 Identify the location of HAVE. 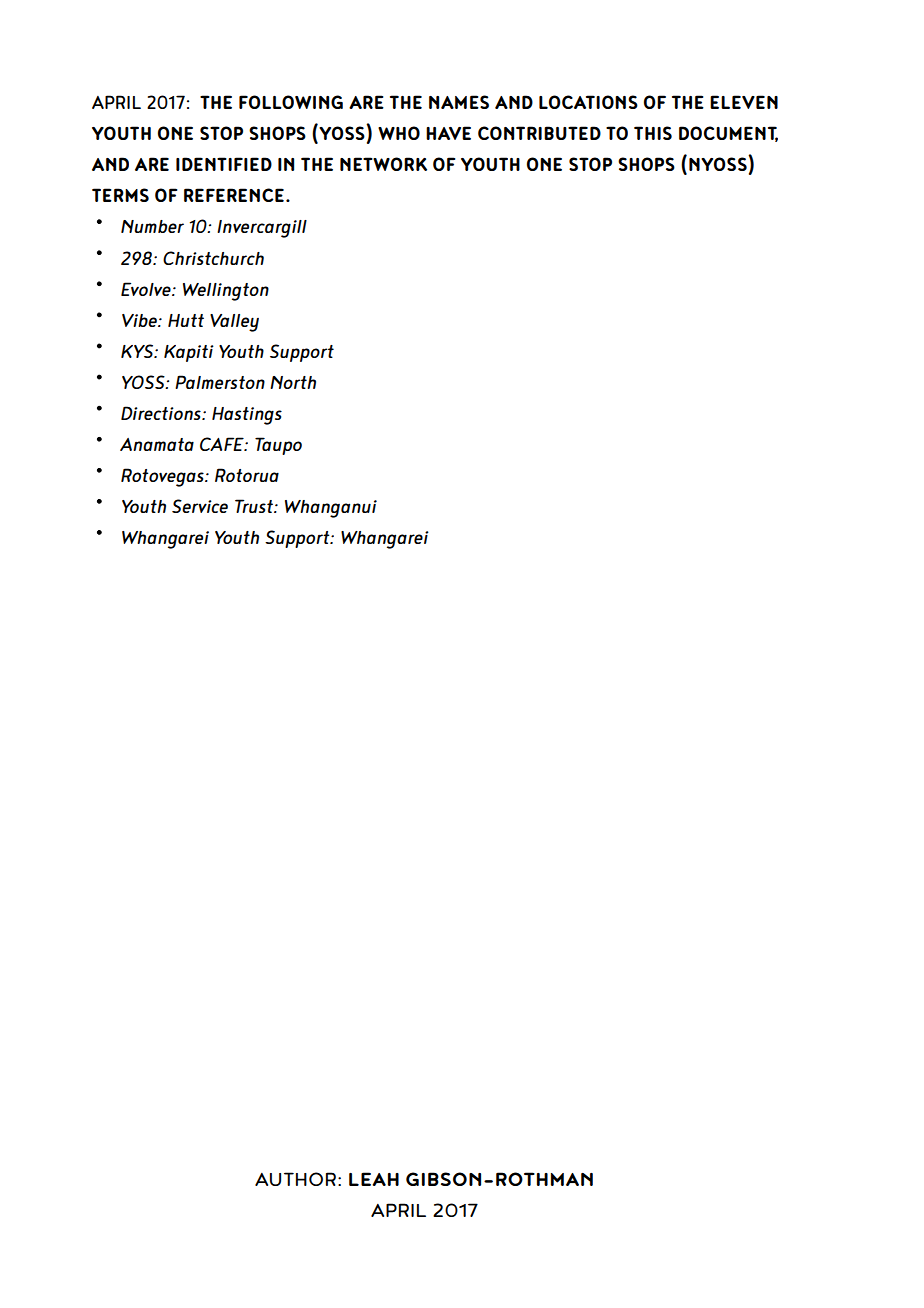
(448, 133).
